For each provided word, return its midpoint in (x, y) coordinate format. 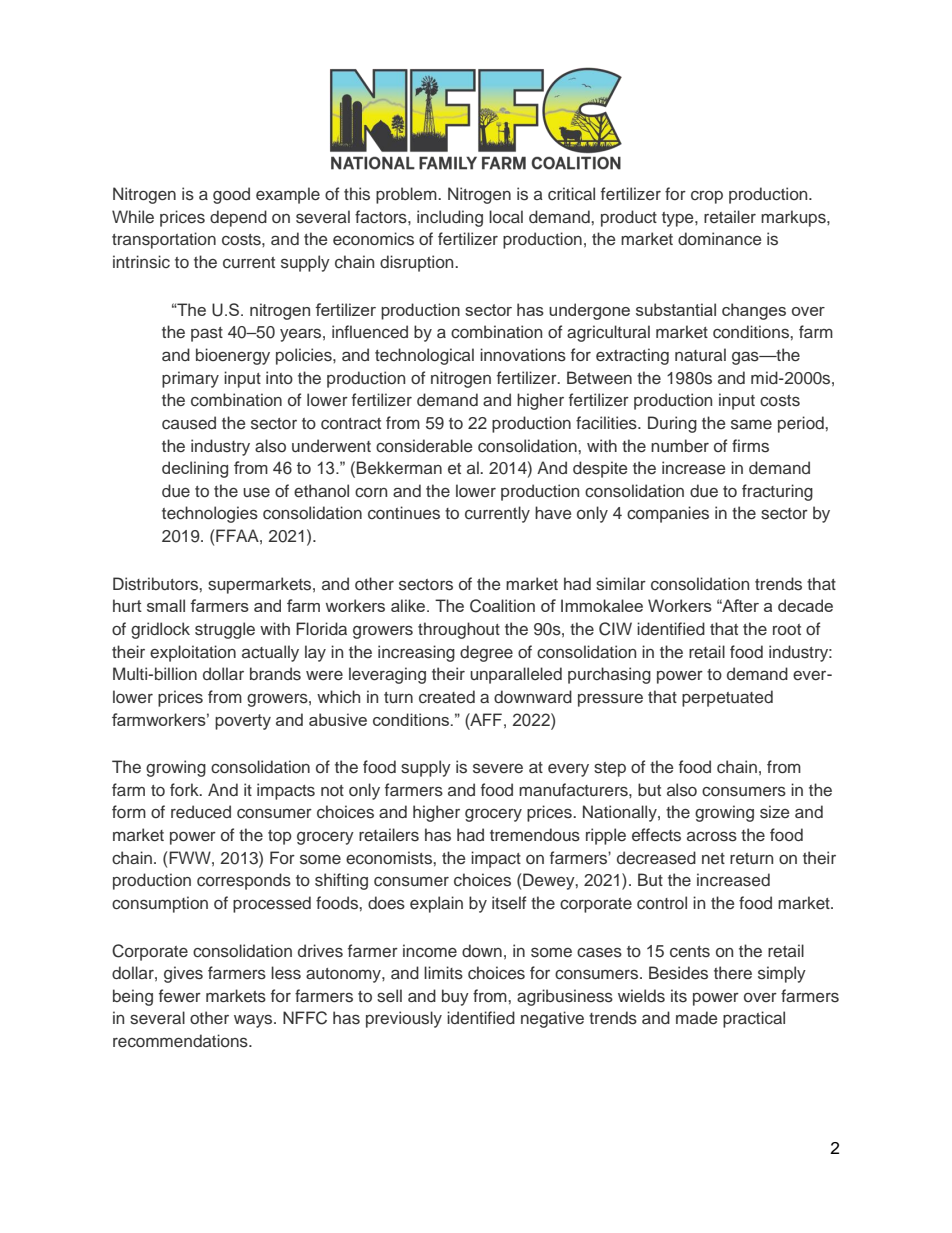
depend (238, 218)
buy (455, 997)
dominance (719, 239)
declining (195, 469)
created (447, 696)
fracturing (777, 492)
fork (185, 789)
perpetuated (727, 698)
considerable (424, 446)
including (450, 218)
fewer (180, 995)
